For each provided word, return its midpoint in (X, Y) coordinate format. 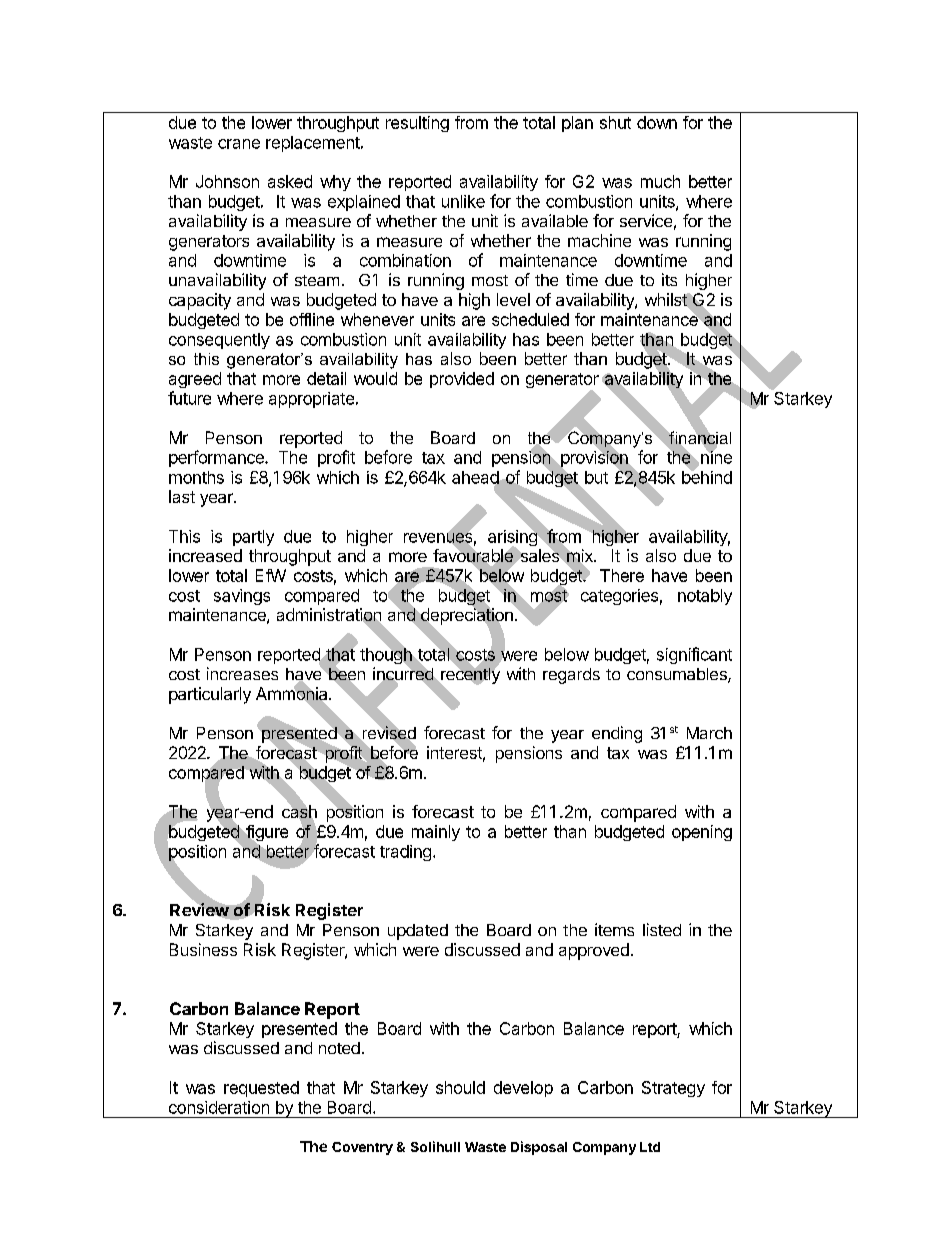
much (660, 181)
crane (239, 144)
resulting (417, 124)
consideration (219, 1107)
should (460, 1087)
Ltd (650, 1147)
